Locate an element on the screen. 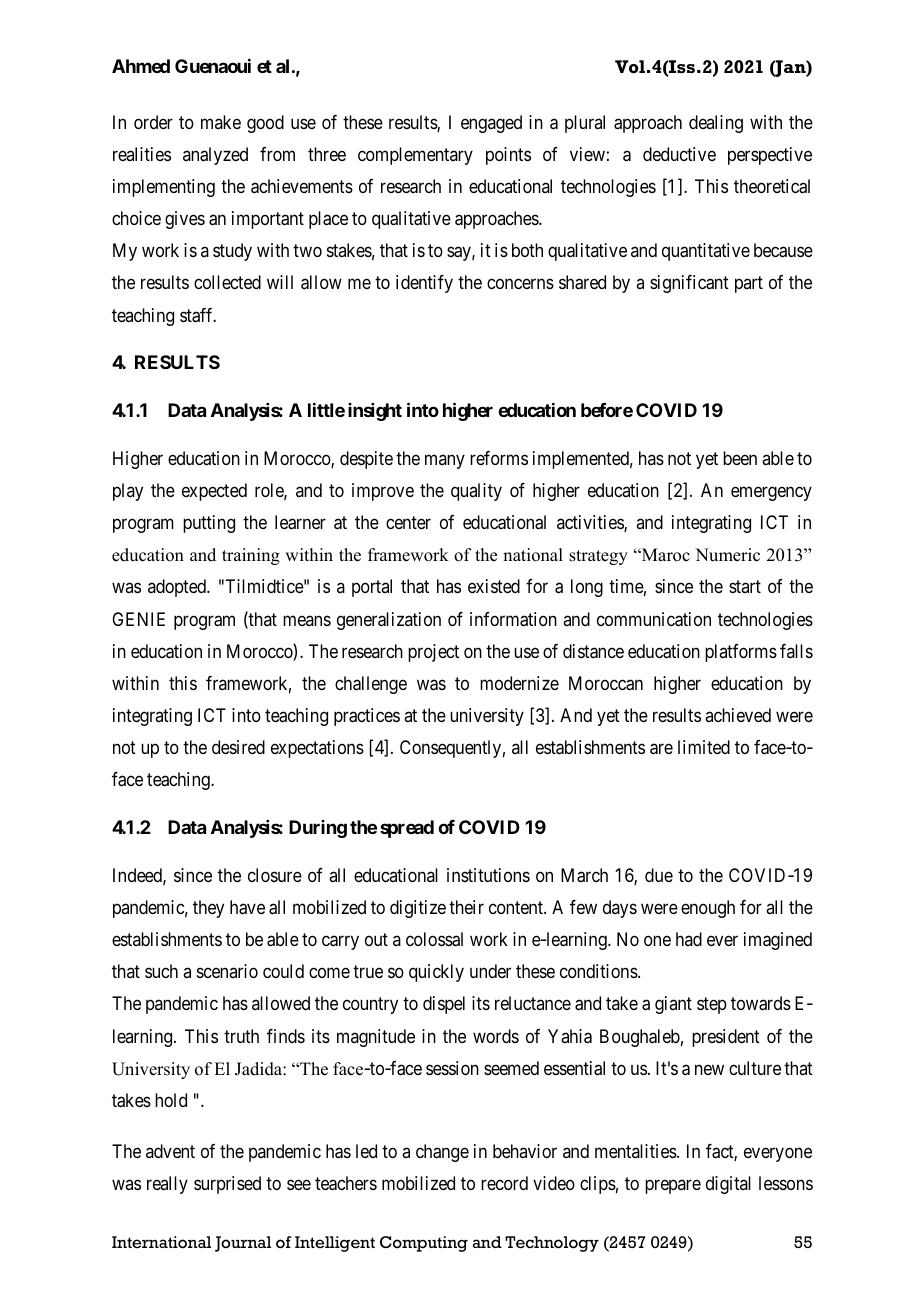 This screenshot has height=1308, width=924. GENIE is located at coordinates (138, 619).
